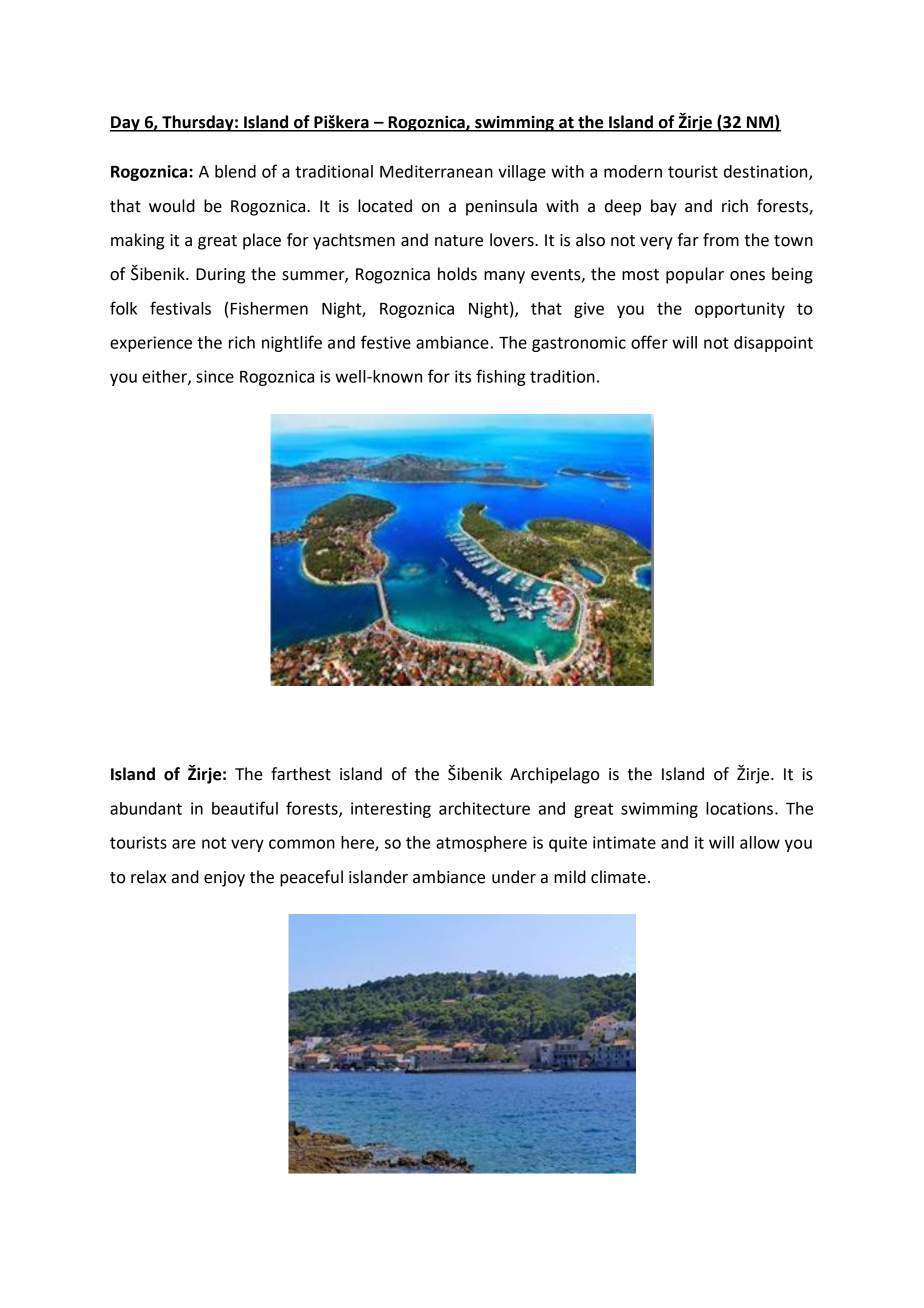 The width and height of the screenshot is (924, 1308). Describe the element at coordinates (436, 171) in the screenshot. I see `Mediterranean` at that location.
